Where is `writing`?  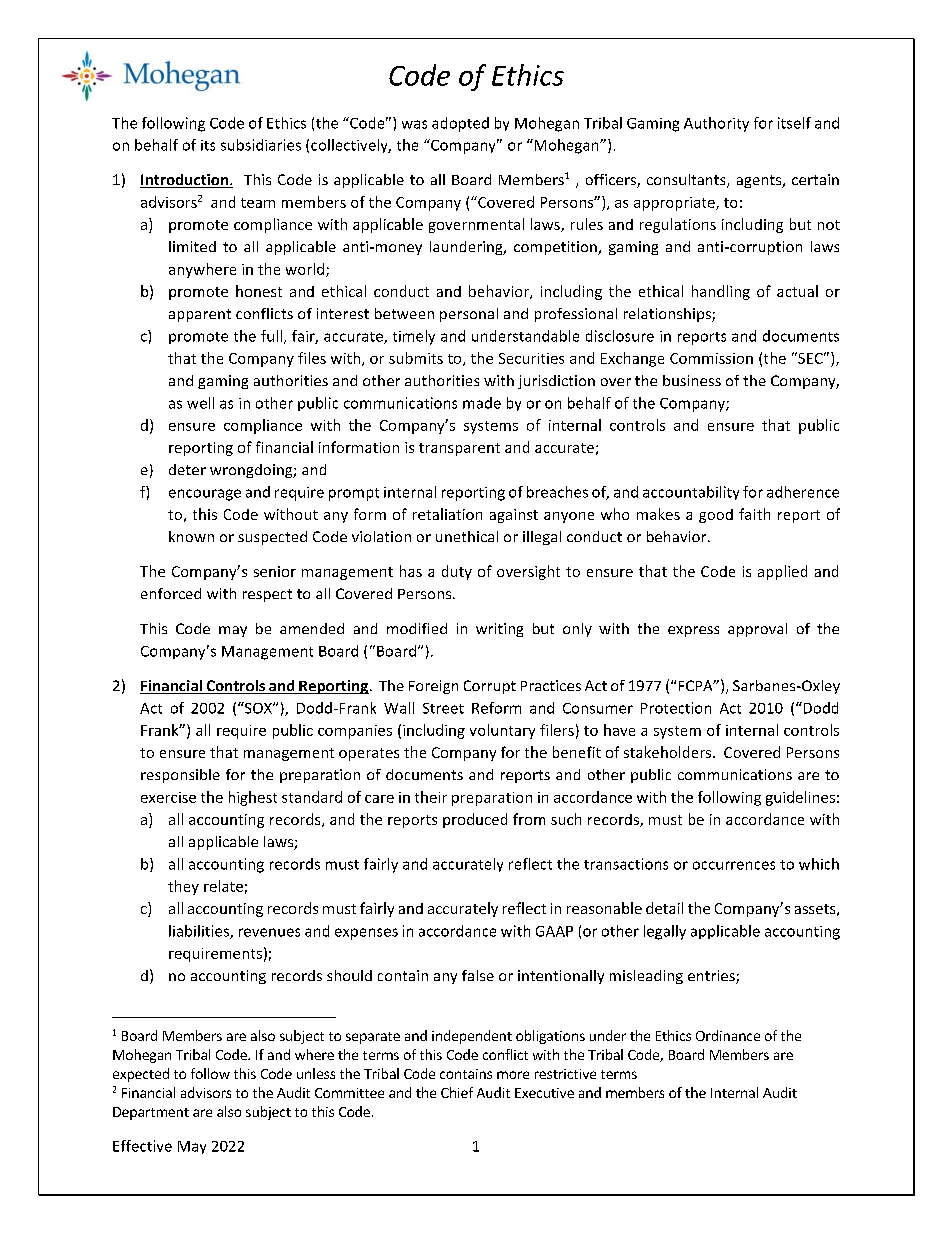 writing is located at coordinates (499, 630).
